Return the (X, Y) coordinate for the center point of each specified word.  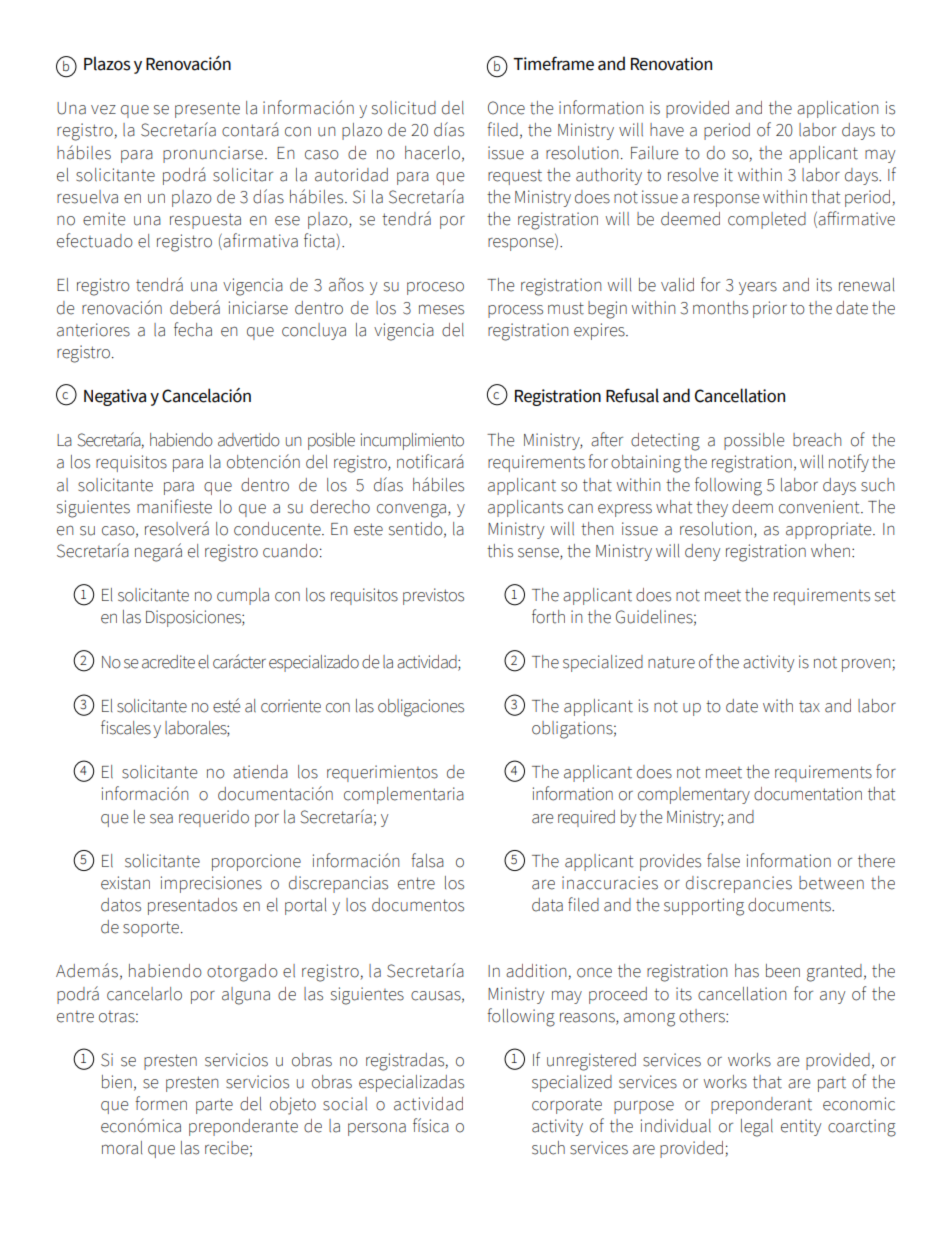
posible (331, 441)
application (837, 109)
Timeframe (553, 63)
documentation (808, 794)
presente (207, 110)
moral (122, 1148)
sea (161, 819)
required (586, 818)
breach (817, 440)
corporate (567, 1106)
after (607, 439)
